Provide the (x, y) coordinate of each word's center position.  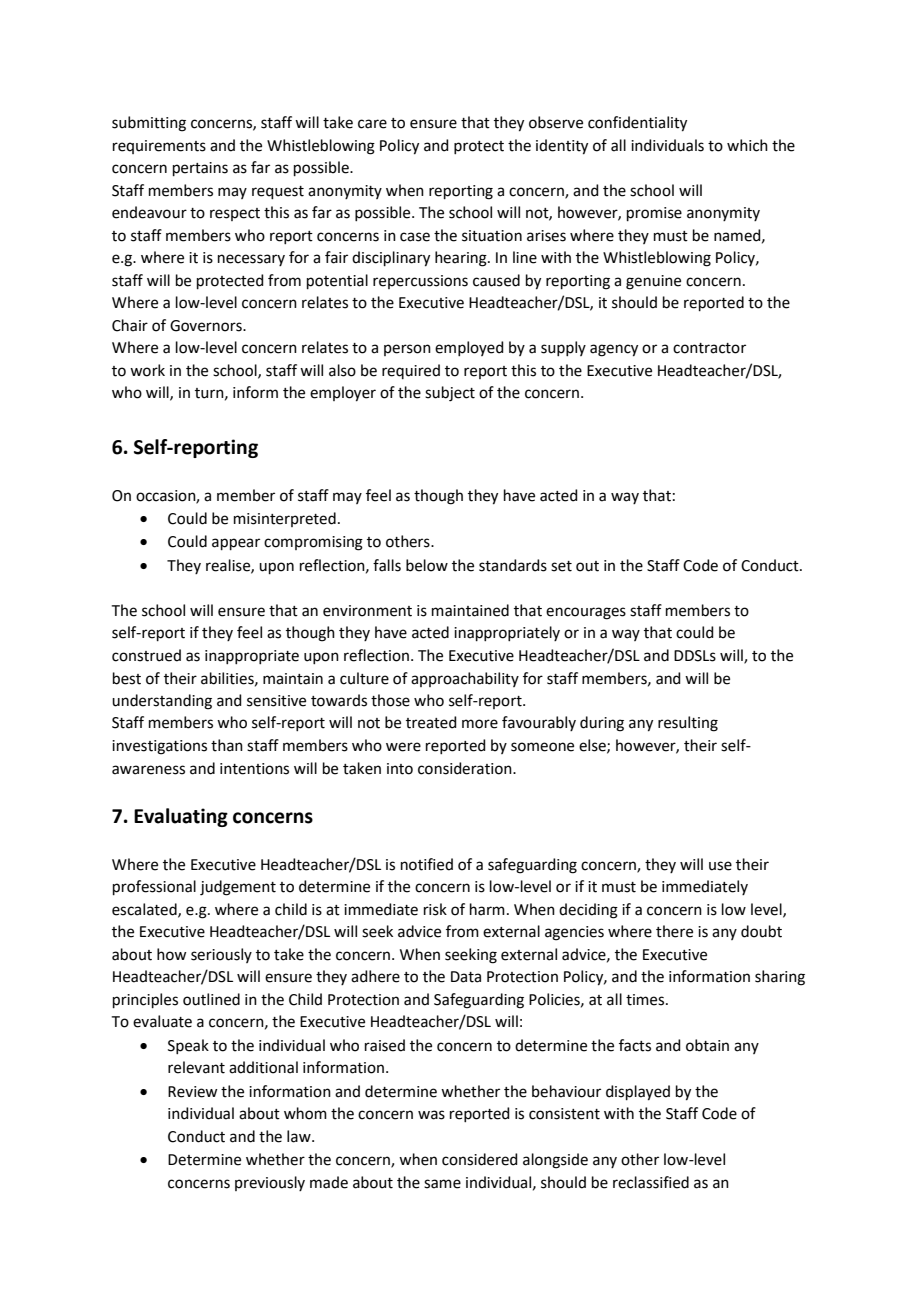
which (747, 145)
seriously (221, 955)
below (427, 565)
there (674, 931)
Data (466, 977)
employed (469, 348)
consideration (466, 768)
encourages (586, 613)
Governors (207, 326)
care (372, 124)
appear (236, 544)
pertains (200, 169)
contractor (709, 348)
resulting (688, 724)
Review (192, 1092)
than (227, 745)
